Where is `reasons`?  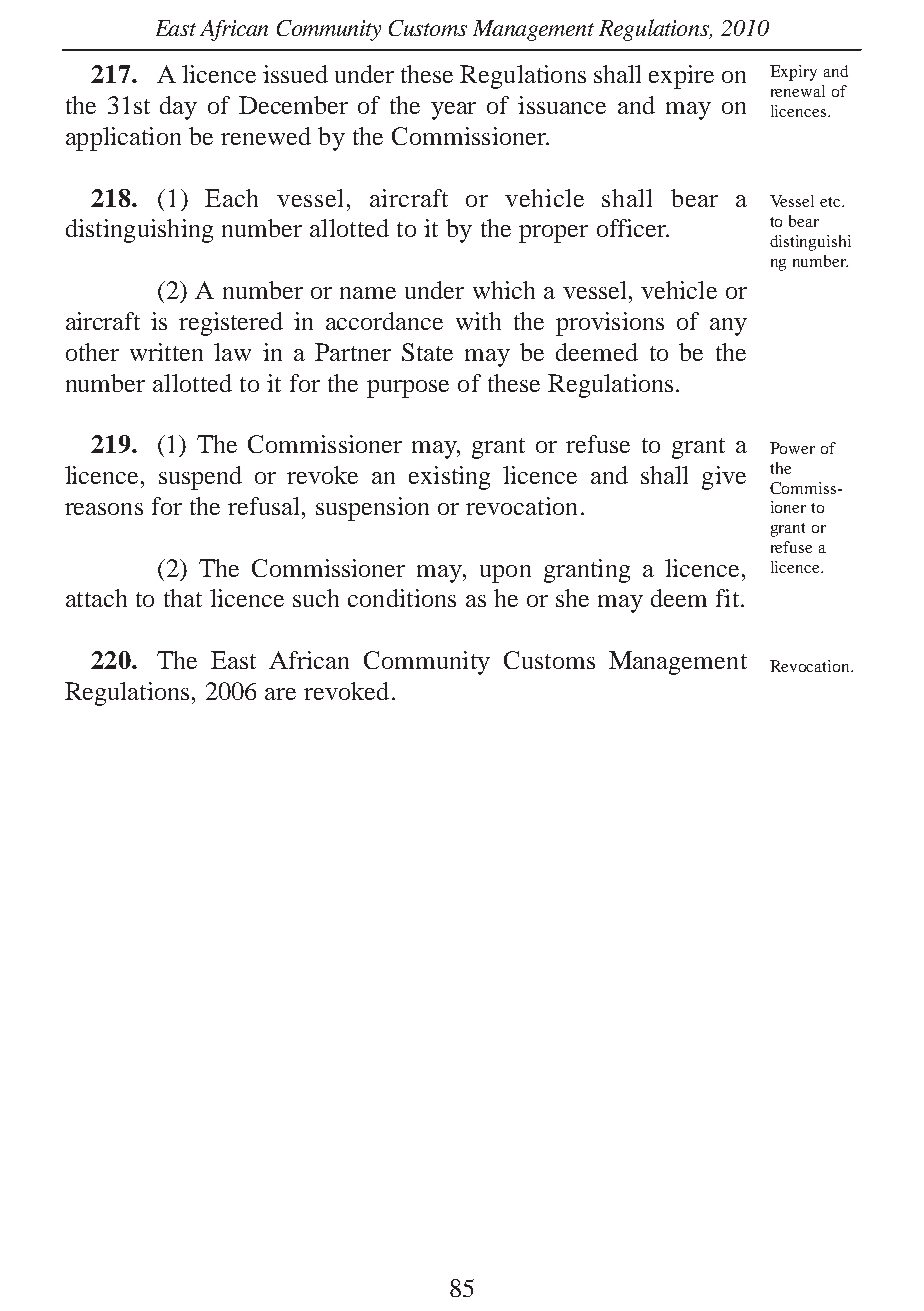
reasons is located at coordinates (104, 509).
